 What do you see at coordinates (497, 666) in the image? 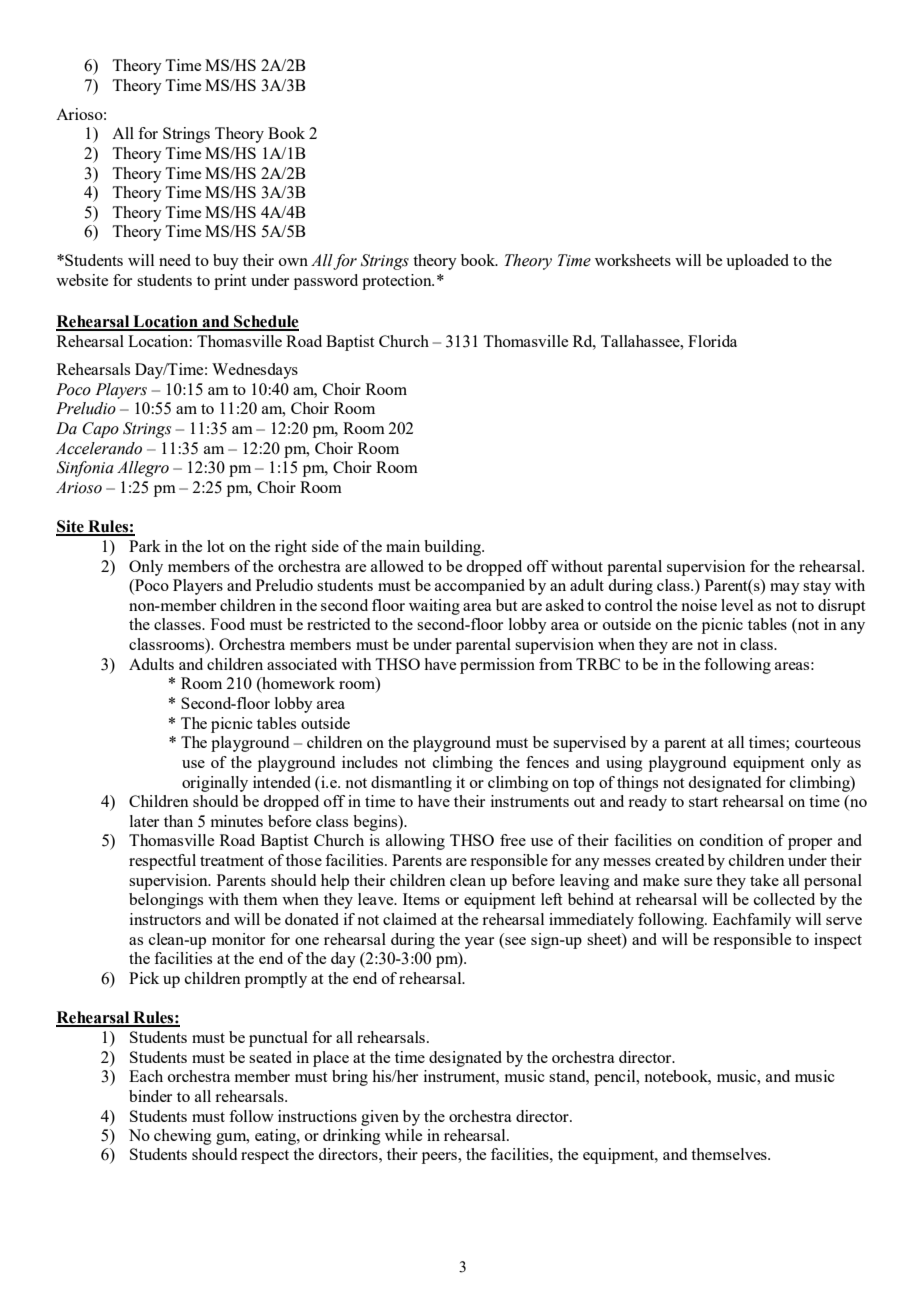
I see `permission` at bounding box center [497, 666].
